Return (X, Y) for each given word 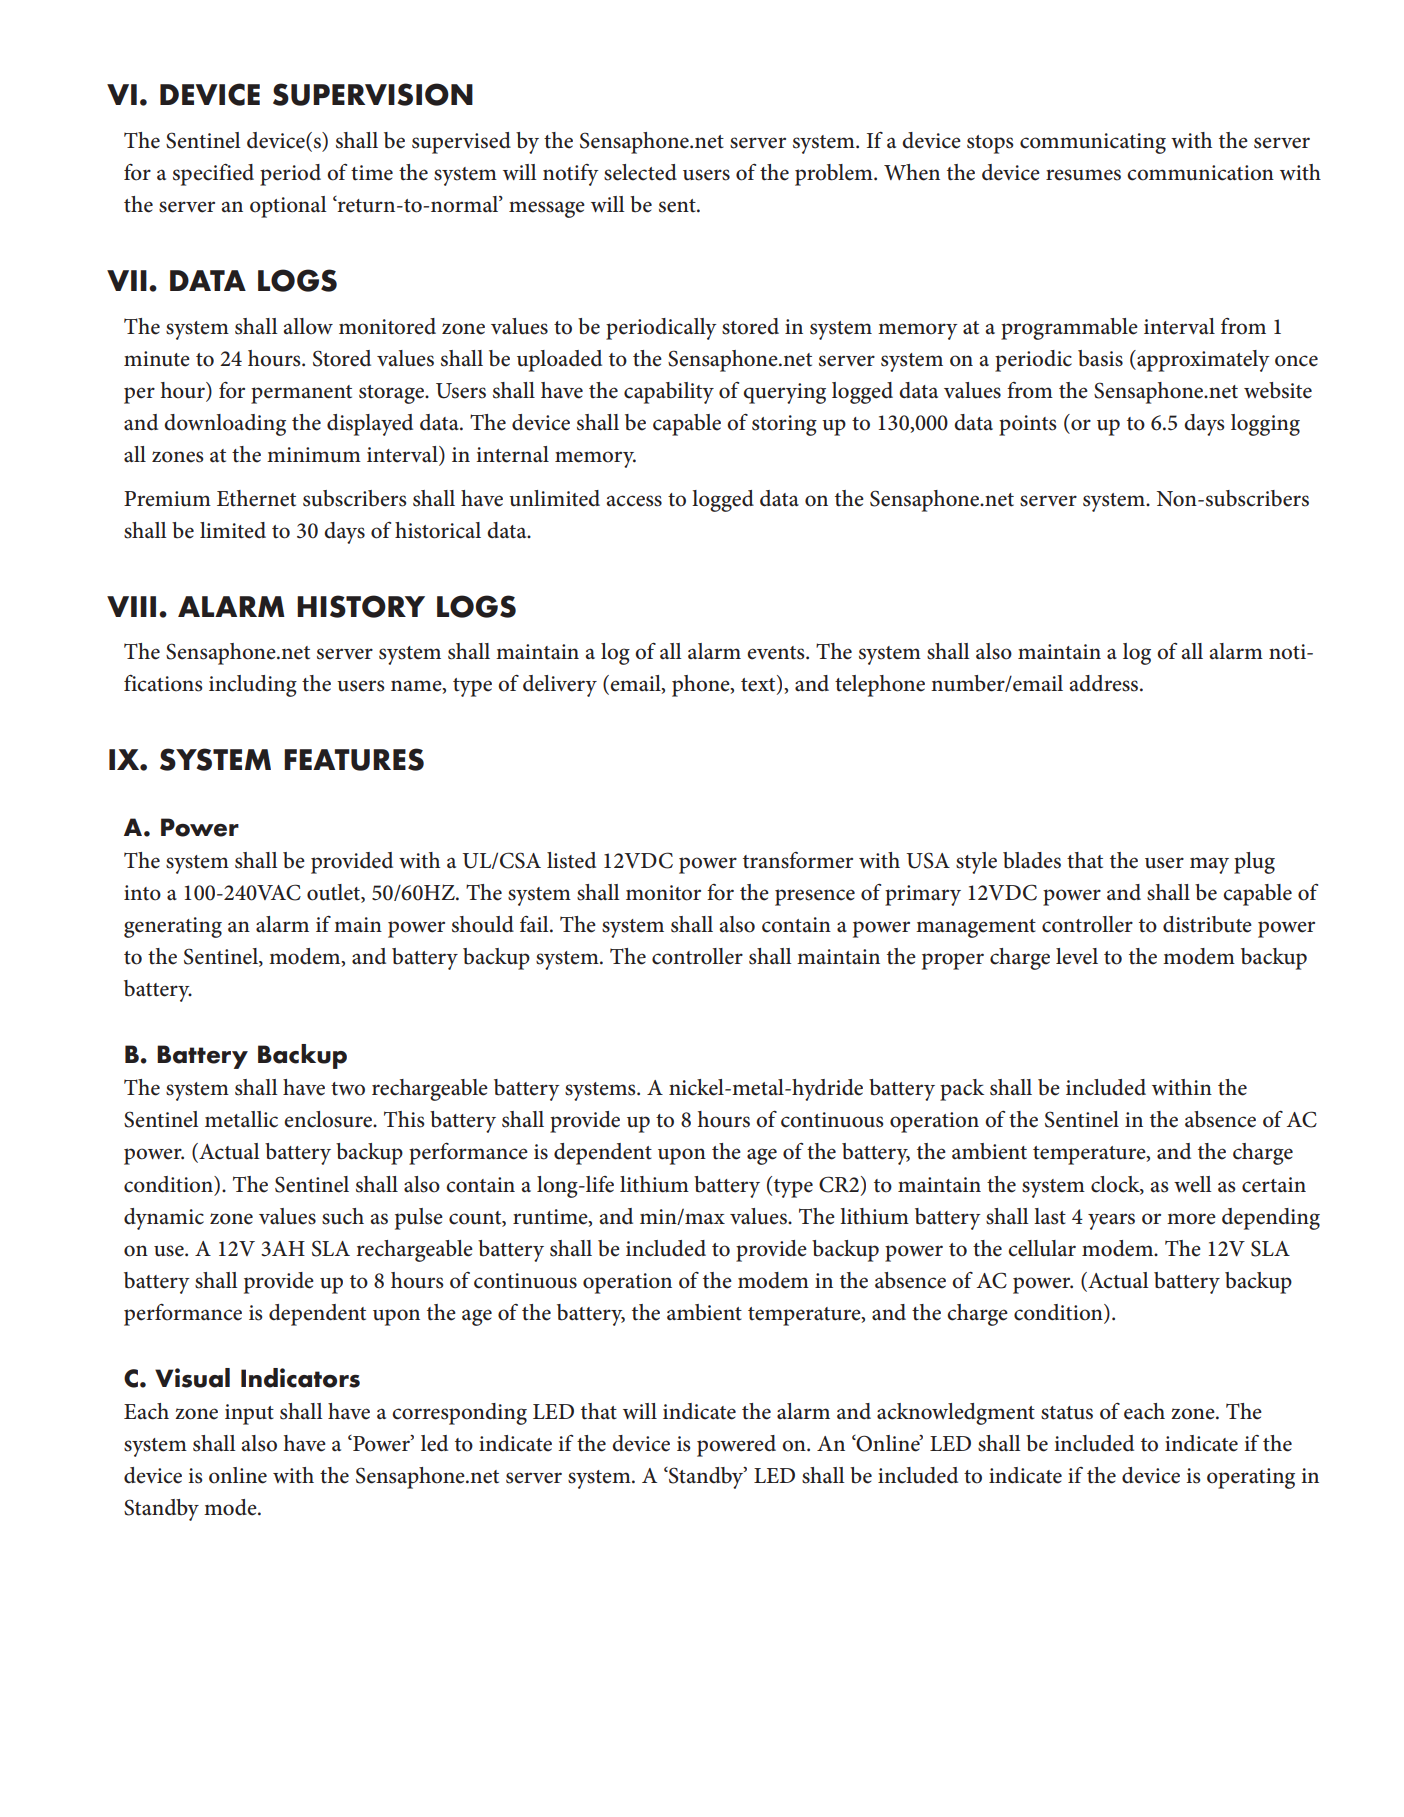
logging (1265, 425)
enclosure (329, 1119)
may (1209, 865)
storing (784, 425)
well (1192, 1184)
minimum (314, 455)
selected (640, 172)
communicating (1093, 143)
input (249, 1414)
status (1067, 1413)
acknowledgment (956, 1414)
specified (213, 174)
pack (962, 1090)
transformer (798, 860)
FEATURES (354, 759)
